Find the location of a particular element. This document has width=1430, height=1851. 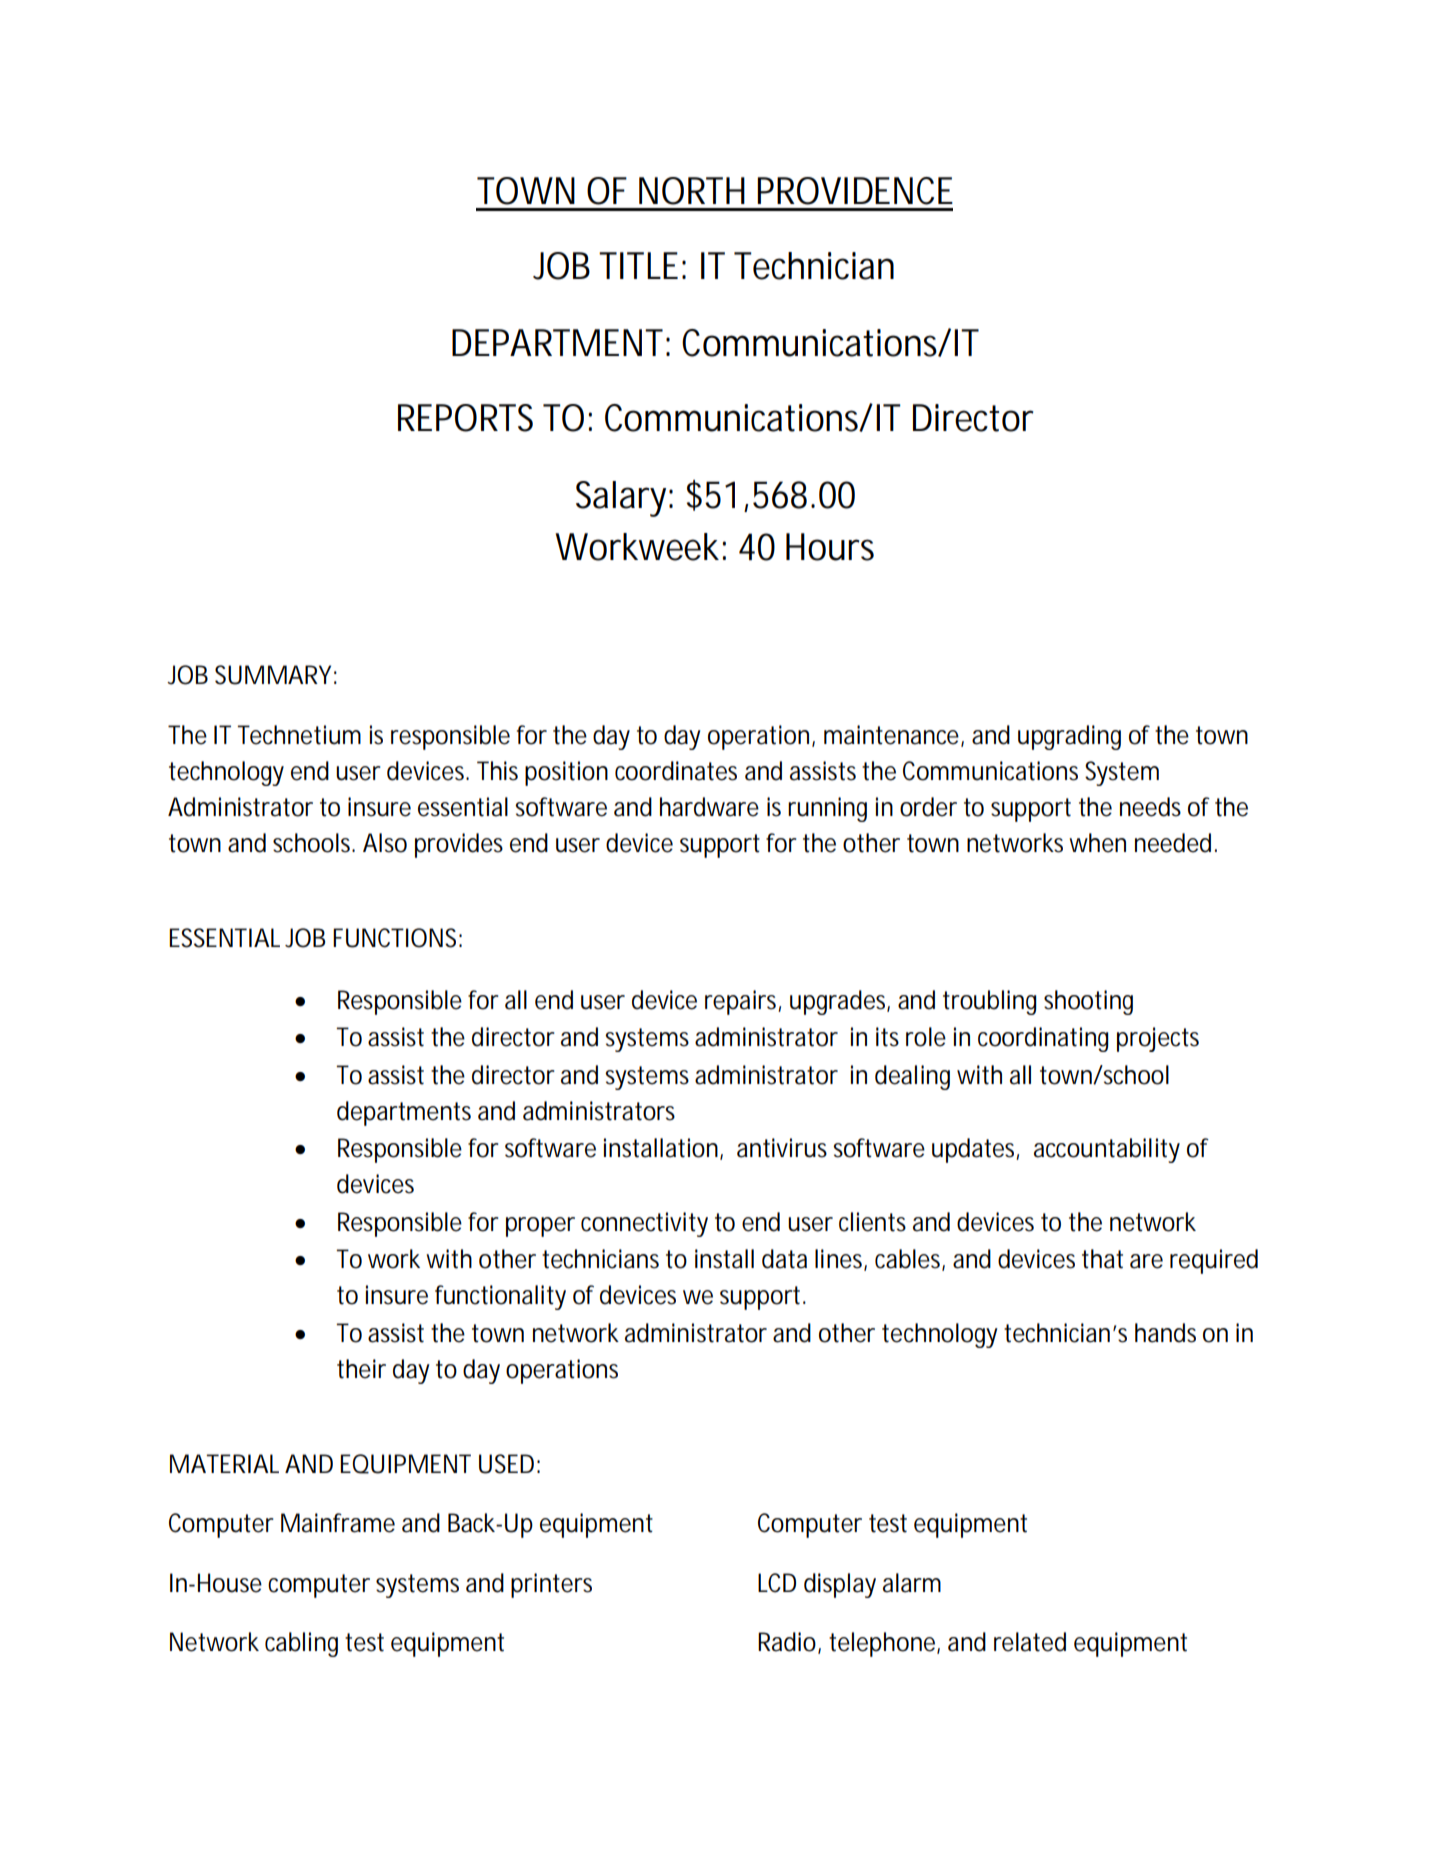

proper is located at coordinates (540, 1227).
